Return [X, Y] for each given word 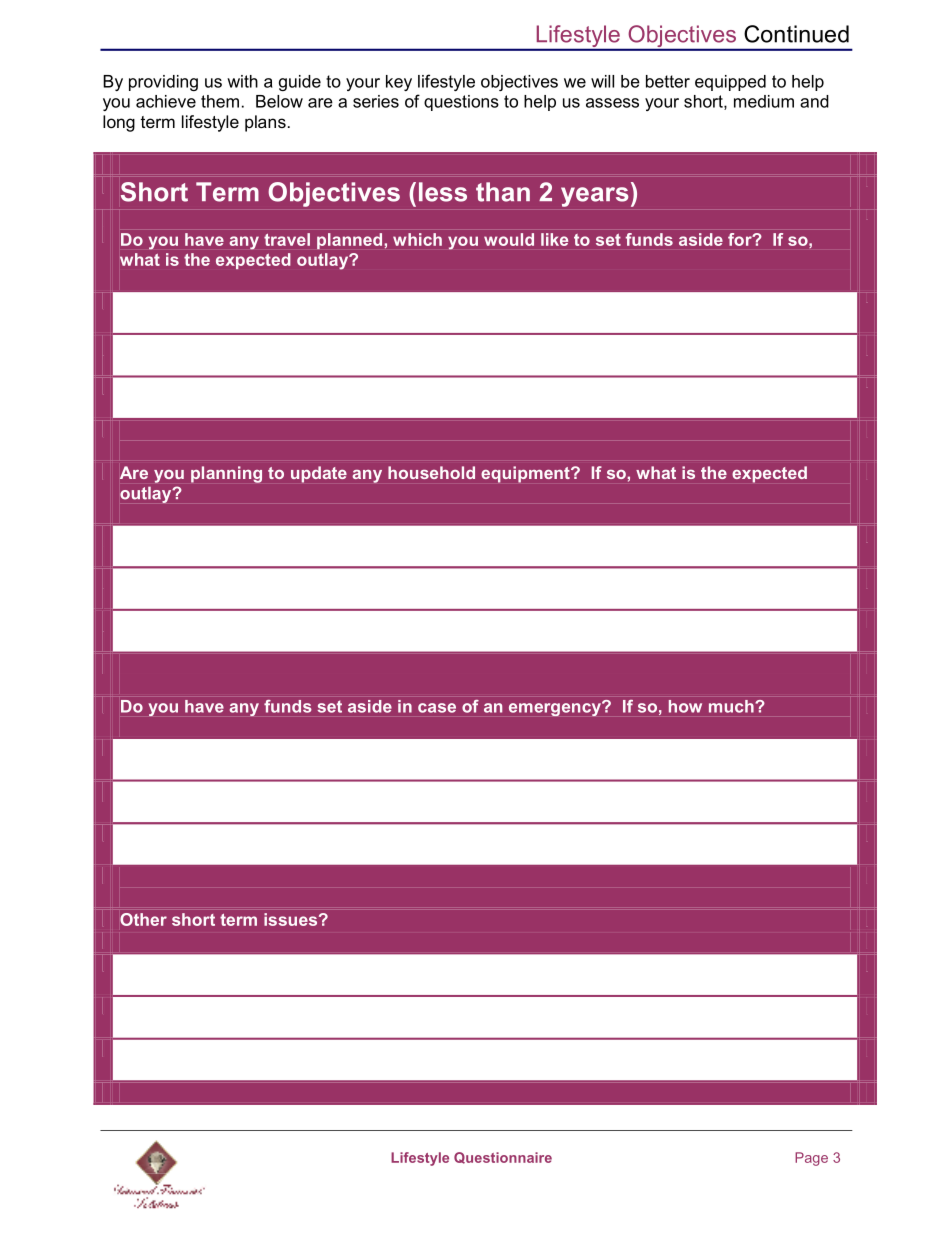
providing [163, 83]
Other [143, 919]
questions [461, 103]
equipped [730, 83]
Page [811, 1159]
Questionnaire [503, 1158]
